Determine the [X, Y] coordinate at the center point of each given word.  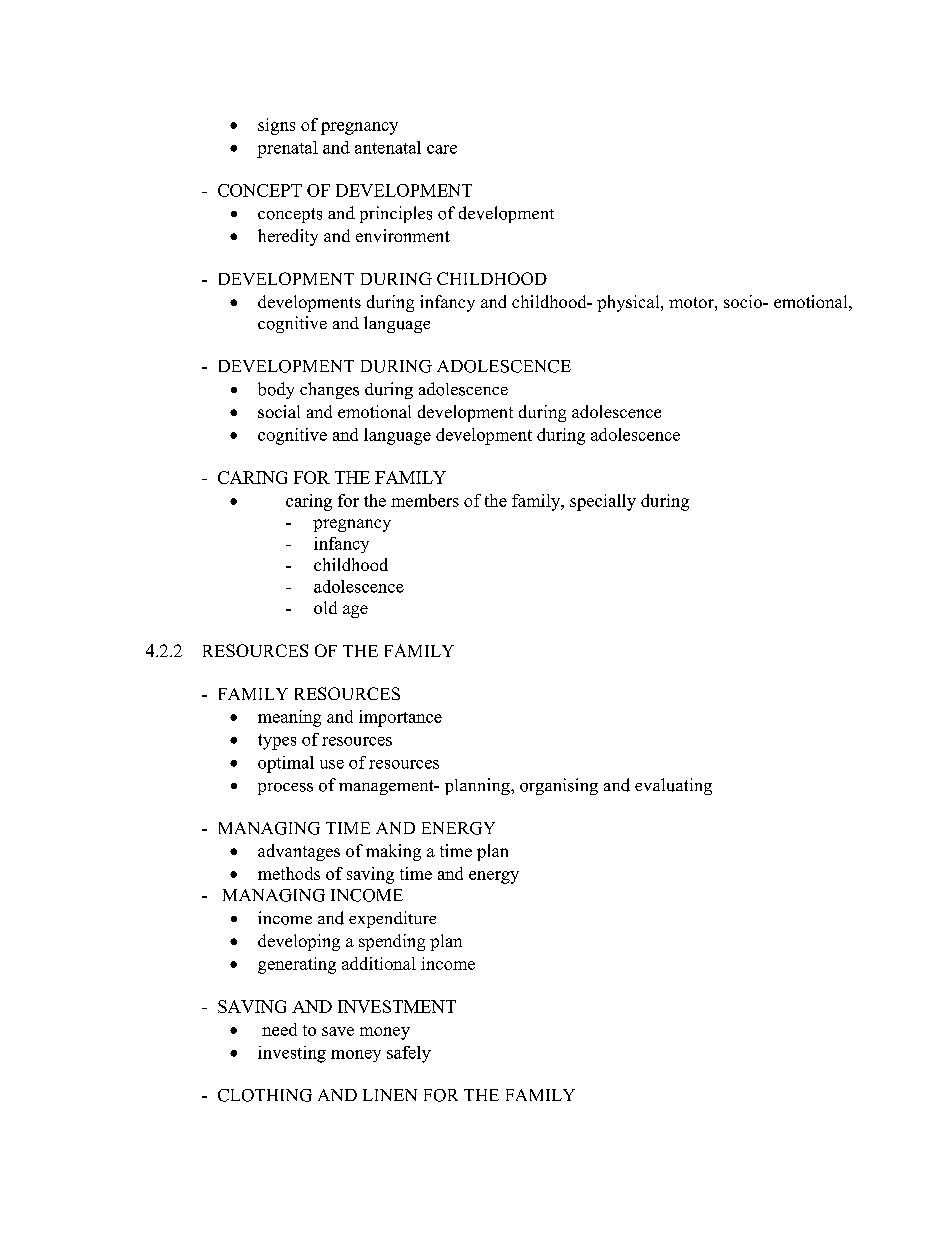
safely [409, 1054]
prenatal [287, 149]
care [442, 149]
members [425, 500]
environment [403, 235]
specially [603, 502]
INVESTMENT [397, 1006]
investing [292, 1054]
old [325, 607]
